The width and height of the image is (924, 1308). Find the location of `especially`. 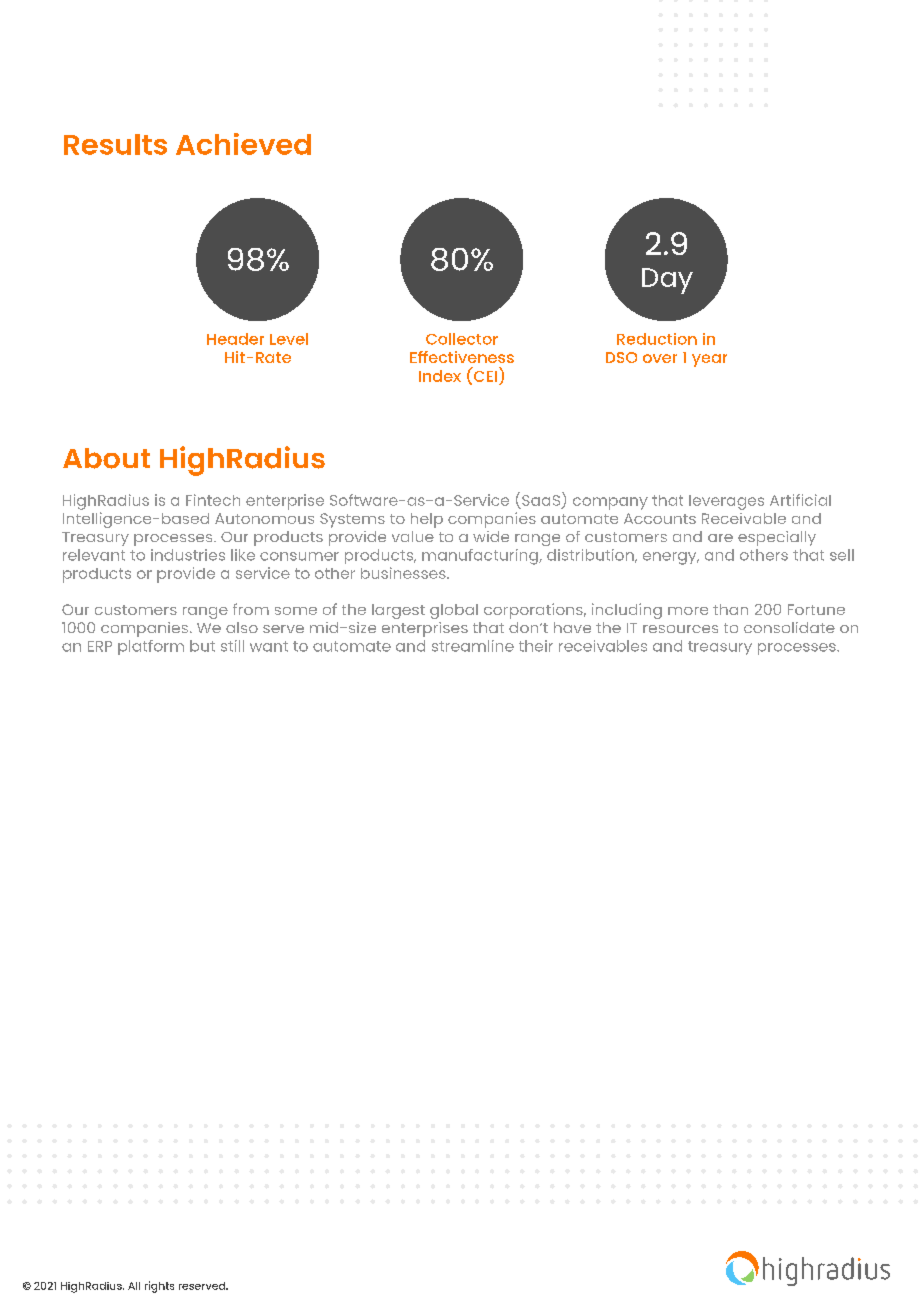

especially is located at coordinates (777, 538).
